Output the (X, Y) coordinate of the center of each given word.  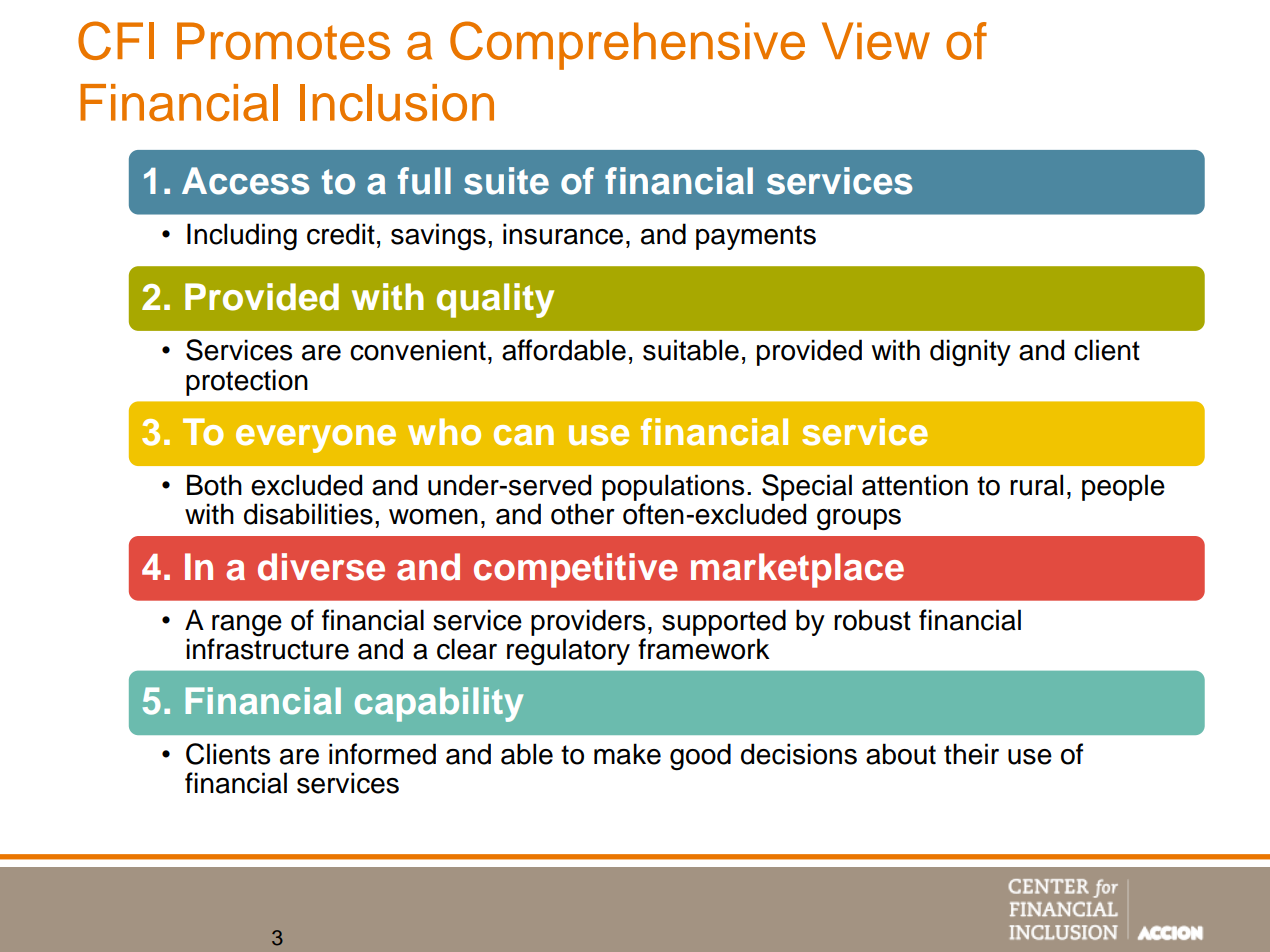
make (627, 754)
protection (247, 382)
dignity (970, 353)
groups (859, 520)
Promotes (283, 41)
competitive (576, 570)
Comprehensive (627, 45)
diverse (321, 567)
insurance (563, 234)
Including (242, 237)
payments (756, 237)
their (971, 754)
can (524, 435)
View (876, 41)
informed (382, 754)
